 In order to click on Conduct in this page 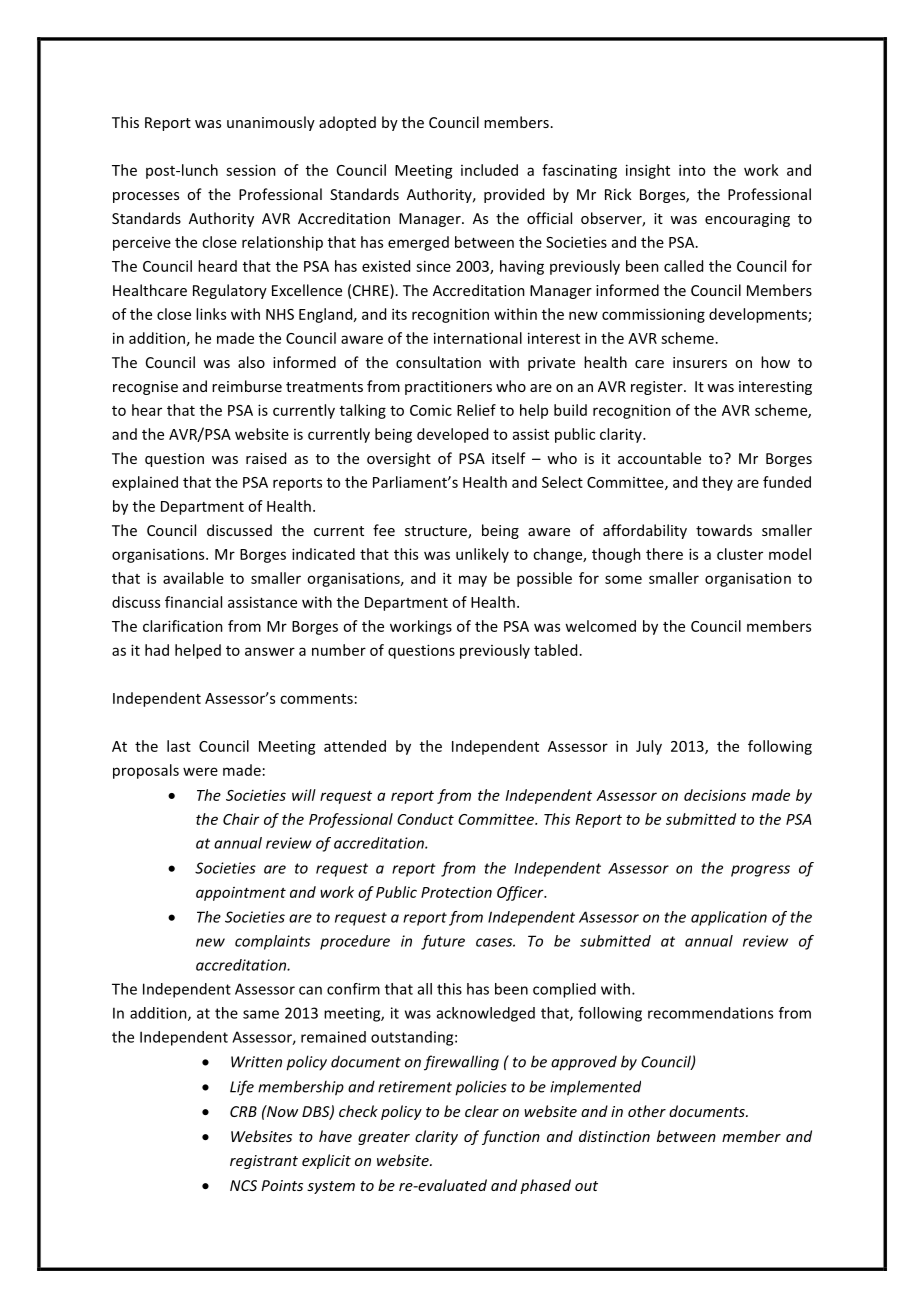, I will do `click(425, 819)`.
